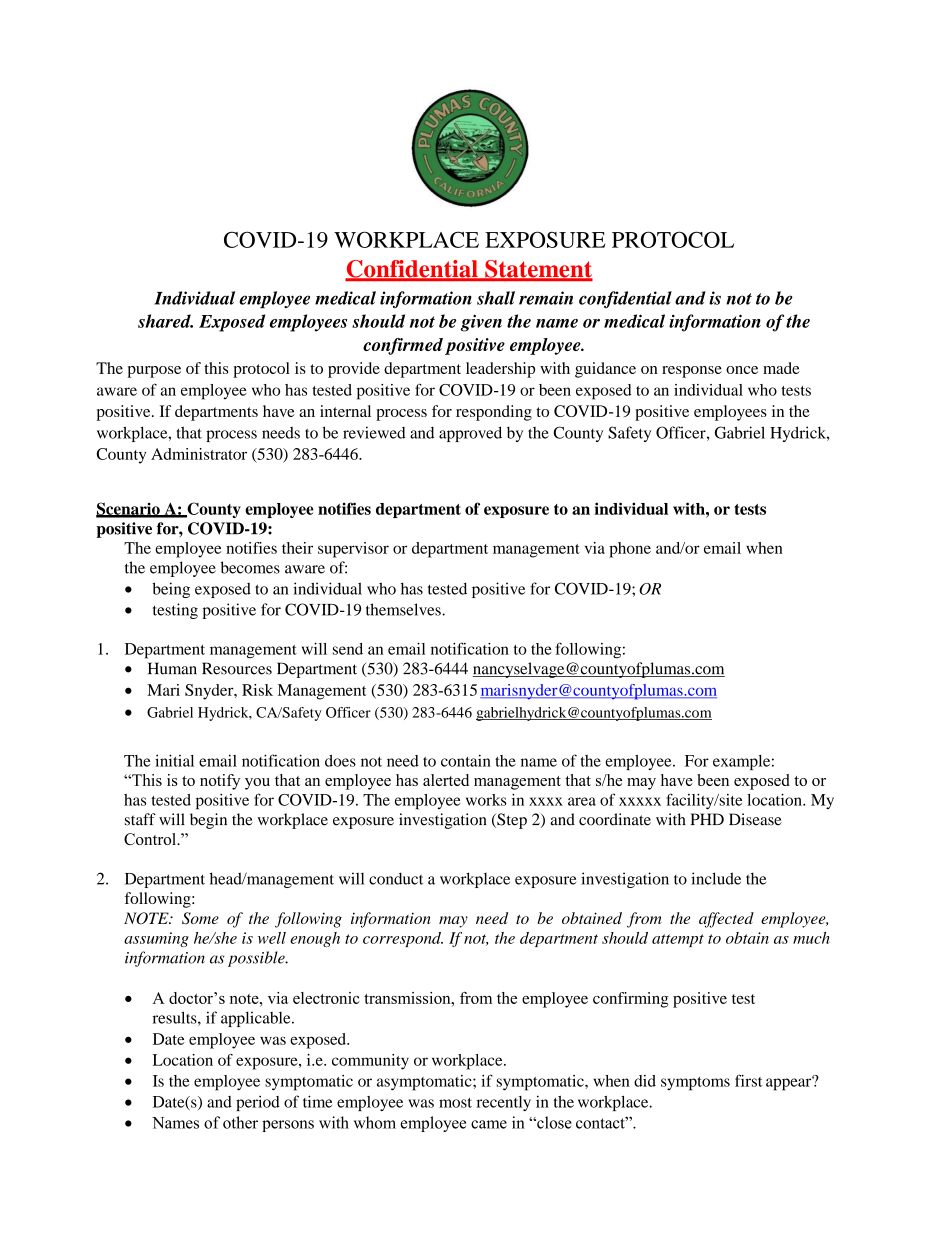 The height and width of the screenshot is (1233, 952). I want to click on themselves, so click(404, 609).
